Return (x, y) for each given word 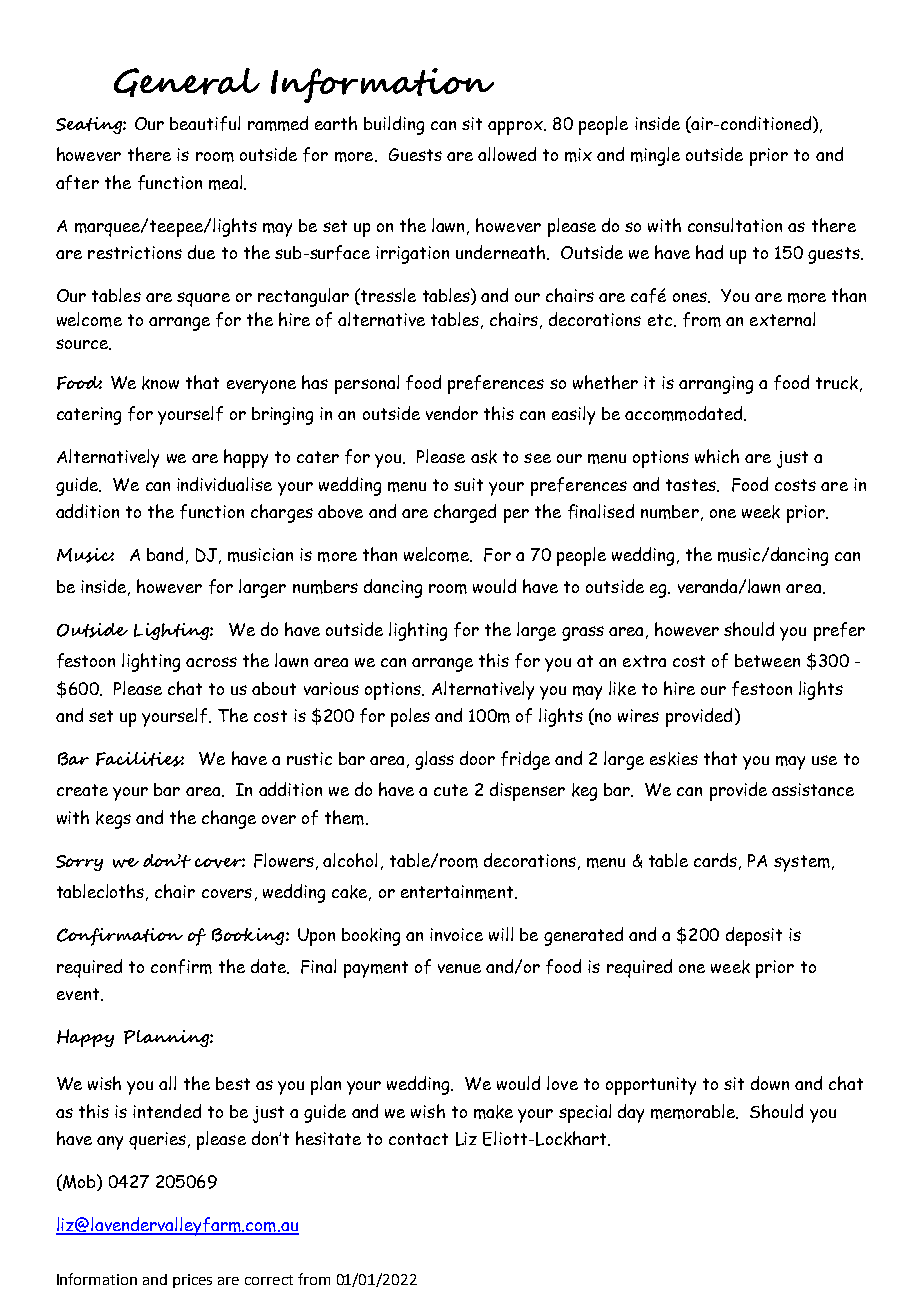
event (79, 994)
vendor (452, 413)
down (770, 1083)
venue (459, 968)
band (165, 554)
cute (451, 790)
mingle (655, 156)
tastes (692, 485)
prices (192, 1281)
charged (465, 513)
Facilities (140, 759)
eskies (674, 759)
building (394, 125)
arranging (716, 385)
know (160, 383)
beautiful (205, 123)
